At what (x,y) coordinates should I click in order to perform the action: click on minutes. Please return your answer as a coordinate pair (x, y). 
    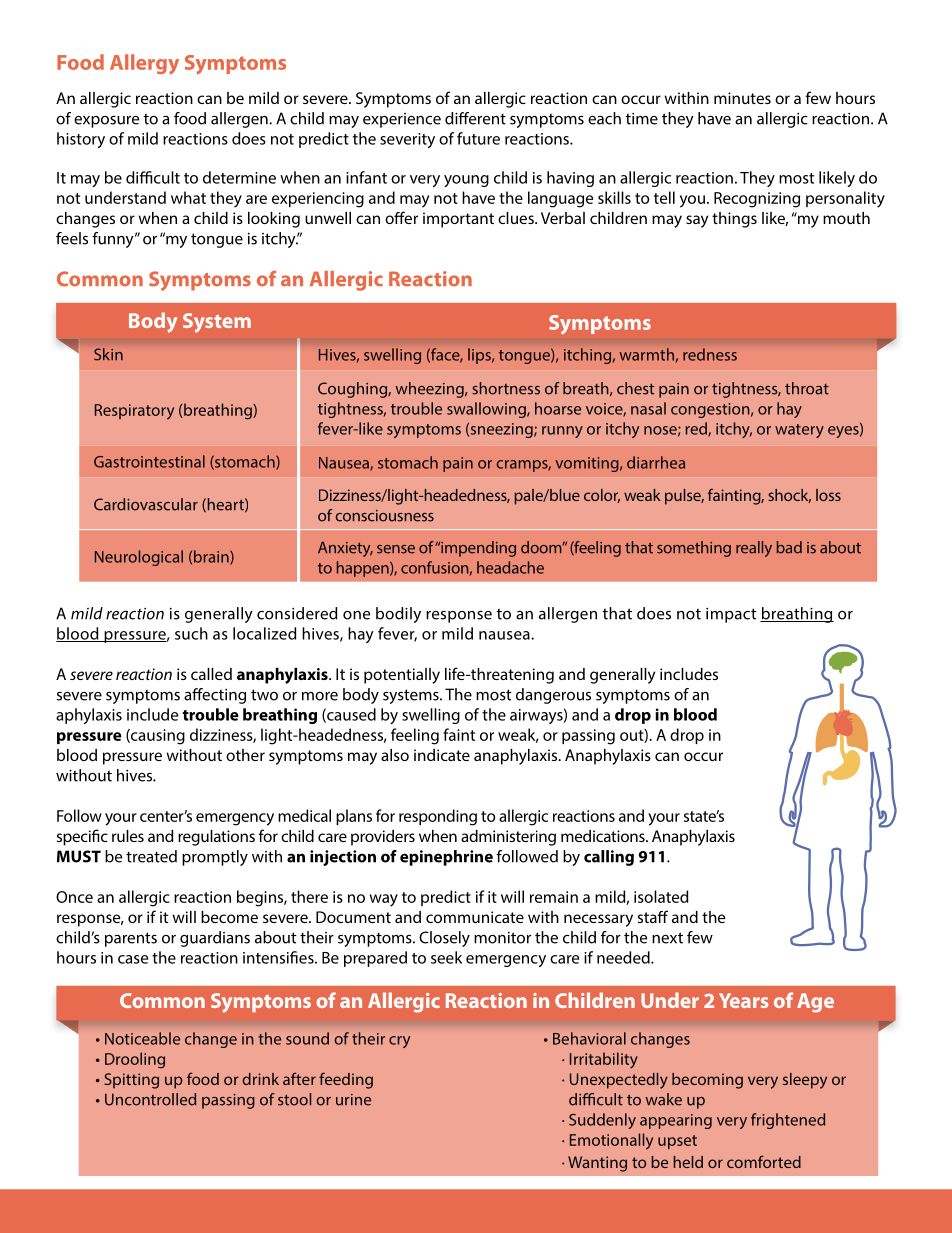
    Looking at the image, I should click on (742, 98).
